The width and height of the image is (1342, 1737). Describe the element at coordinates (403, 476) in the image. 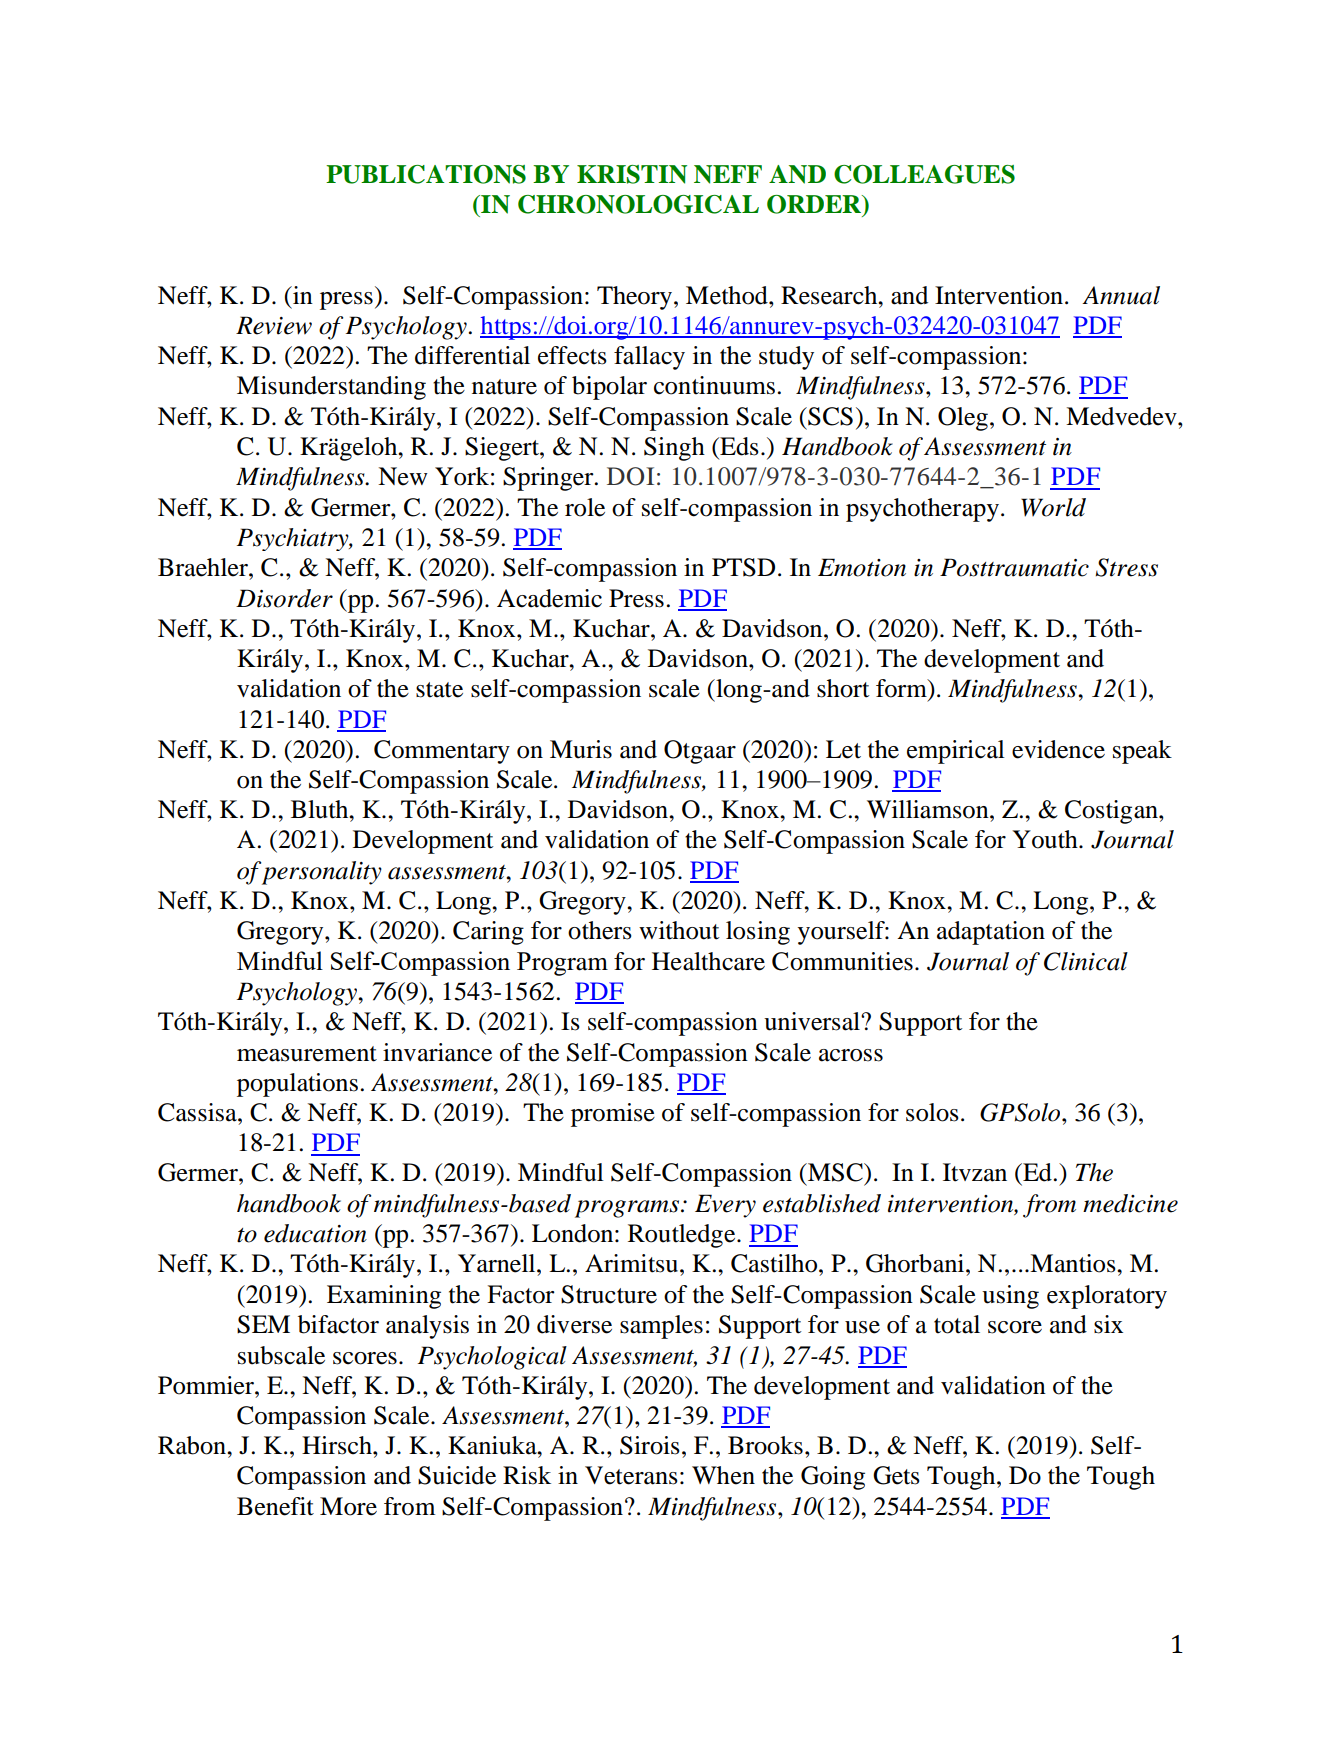

I see `New` at that location.
